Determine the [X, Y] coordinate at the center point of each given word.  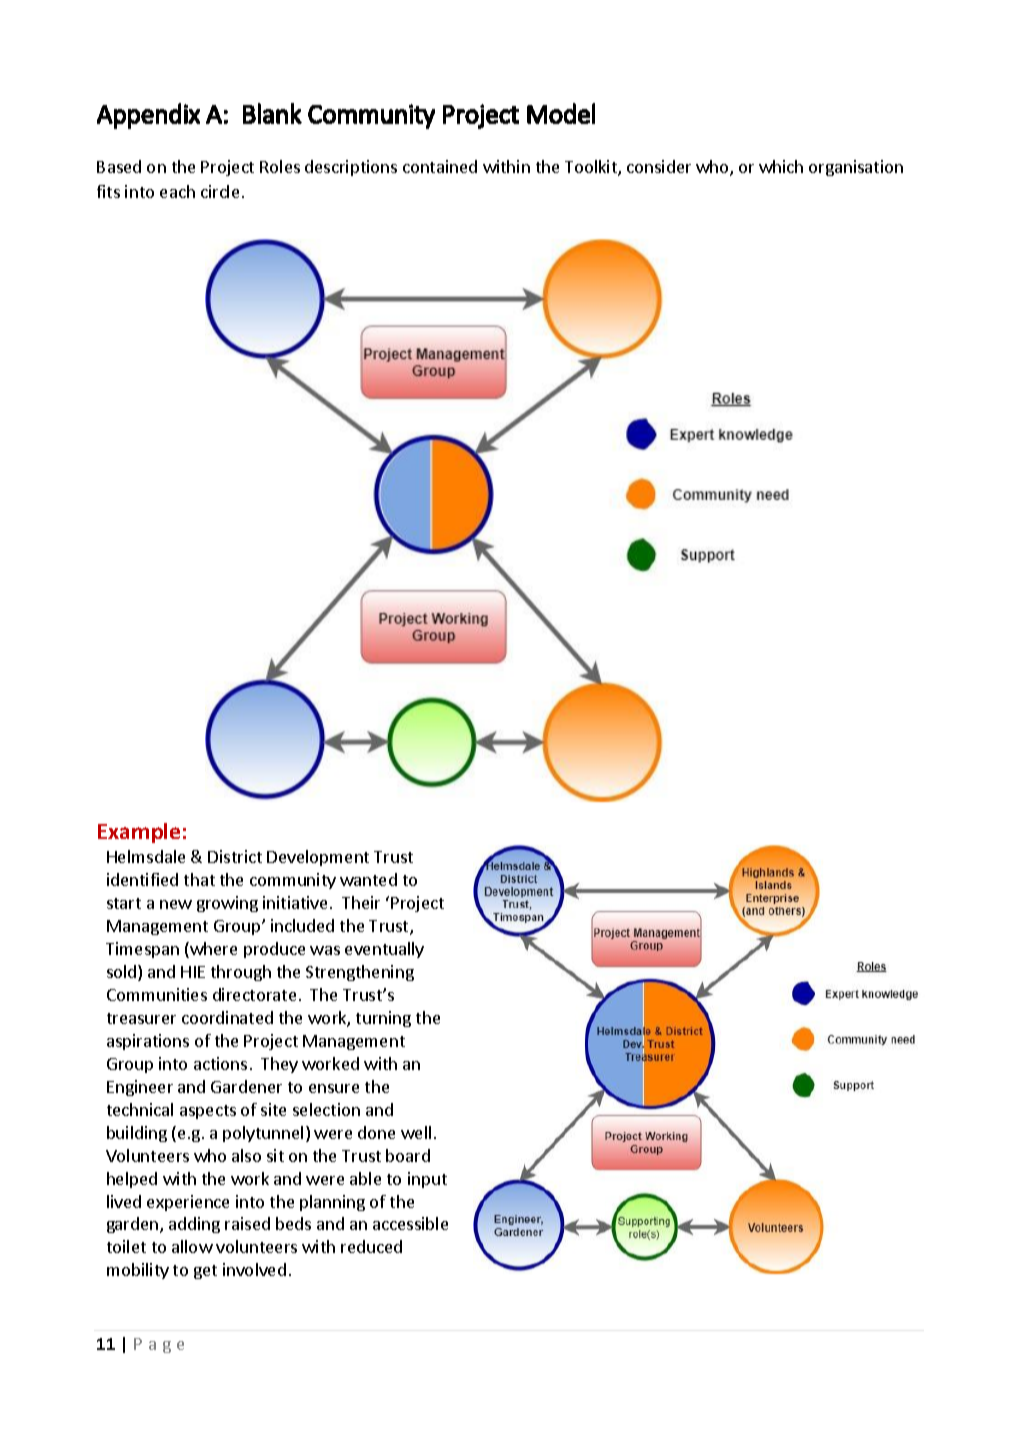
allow [192, 1246]
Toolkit [592, 168]
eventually [384, 950]
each [177, 191]
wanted [368, 879]
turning [383, 1019]
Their [361, 902]
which [781, 166]
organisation [856, 168]
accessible [410, 1223]
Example [139, 833]
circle [220, 191]
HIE [193, 972]
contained [440, 166]
